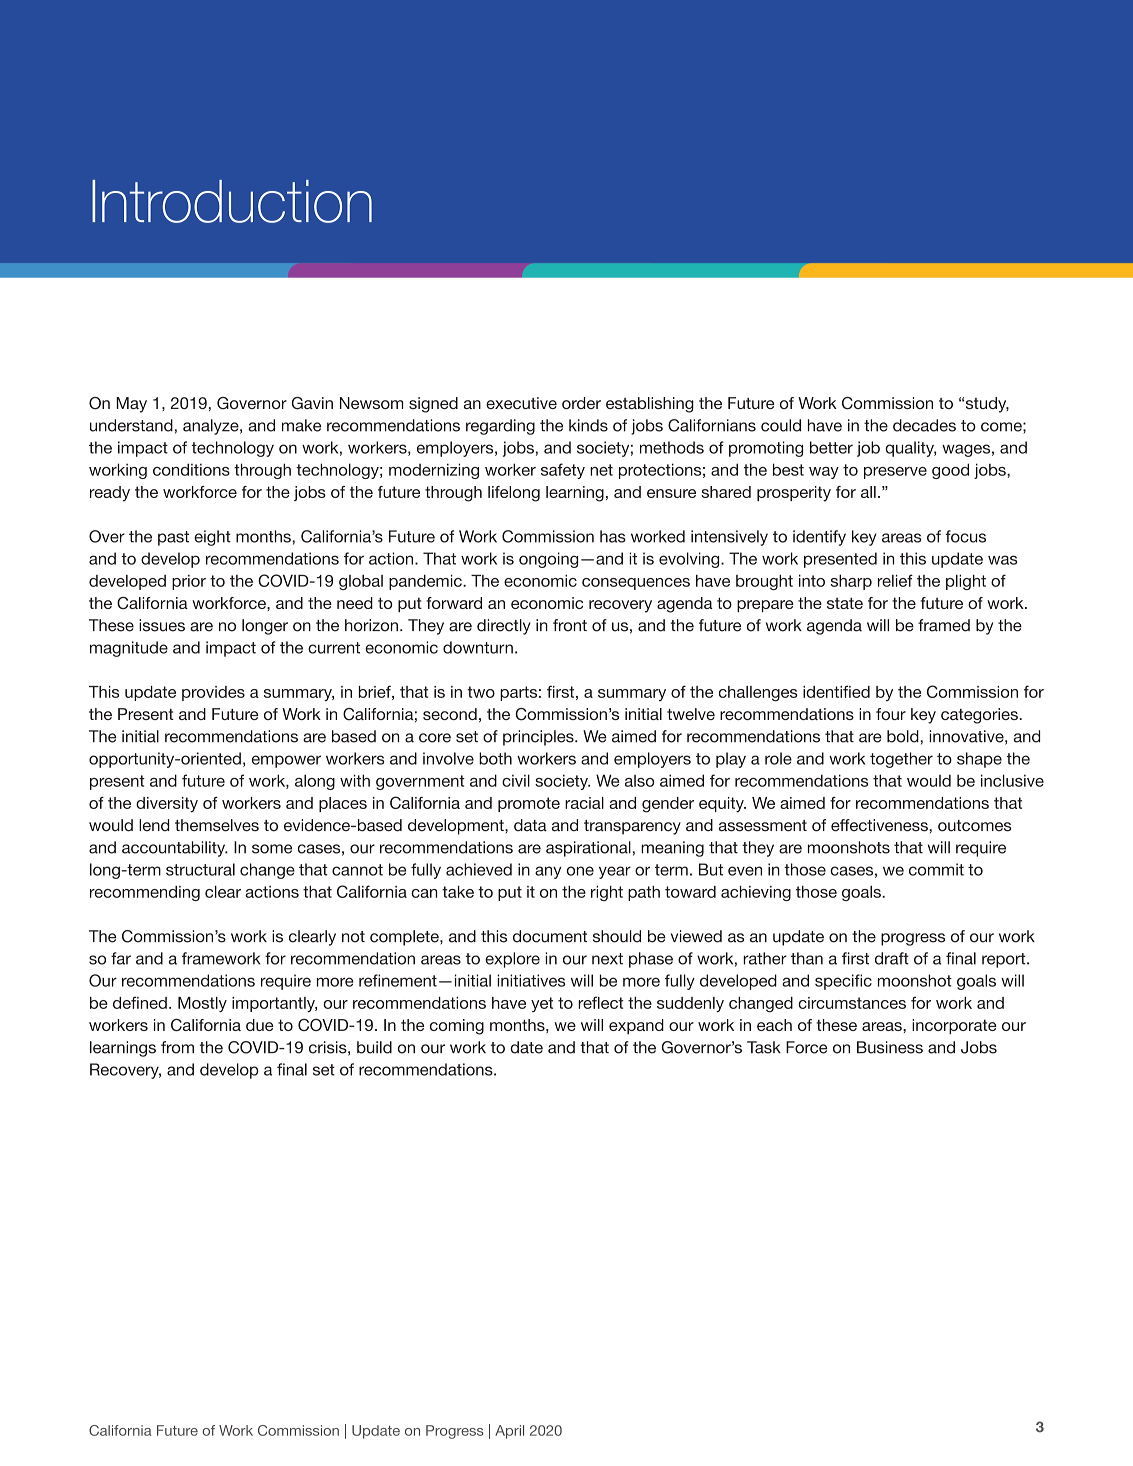  Describe the element at coordinates (944, 625) in the screenshot. I see `framed` at that location.
